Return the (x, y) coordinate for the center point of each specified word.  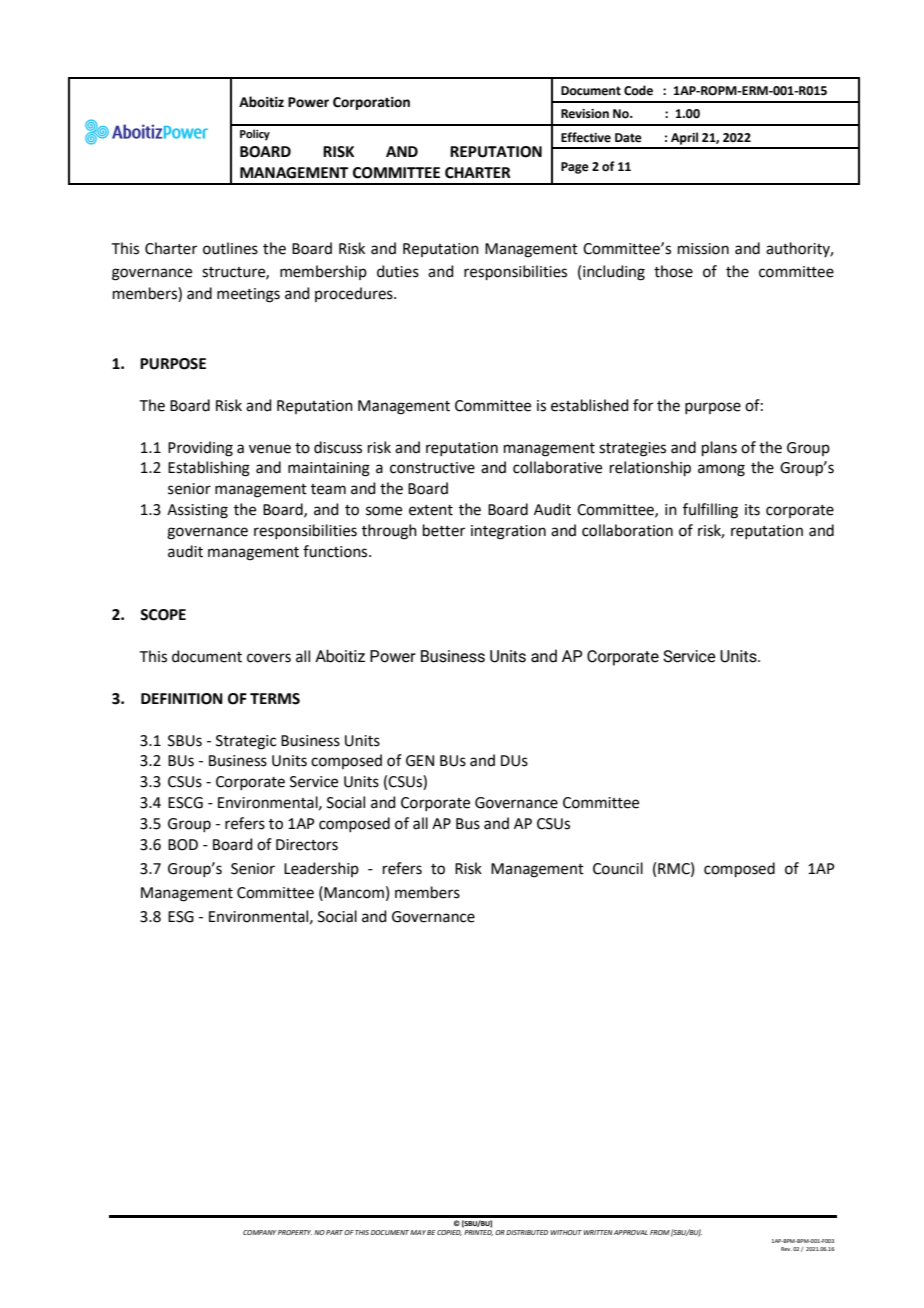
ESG (181, 917)
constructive (432, 468)
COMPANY (259, 1232)
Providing (200, 449)
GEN (420, 761)
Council (618, 868)
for (643, 405)
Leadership (321, 869)
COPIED (450, 1231)
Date (628, 138)
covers (269, 658)
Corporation (371, 103)
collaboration (627, 530)
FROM (660, 1232)
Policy (255, 135)
